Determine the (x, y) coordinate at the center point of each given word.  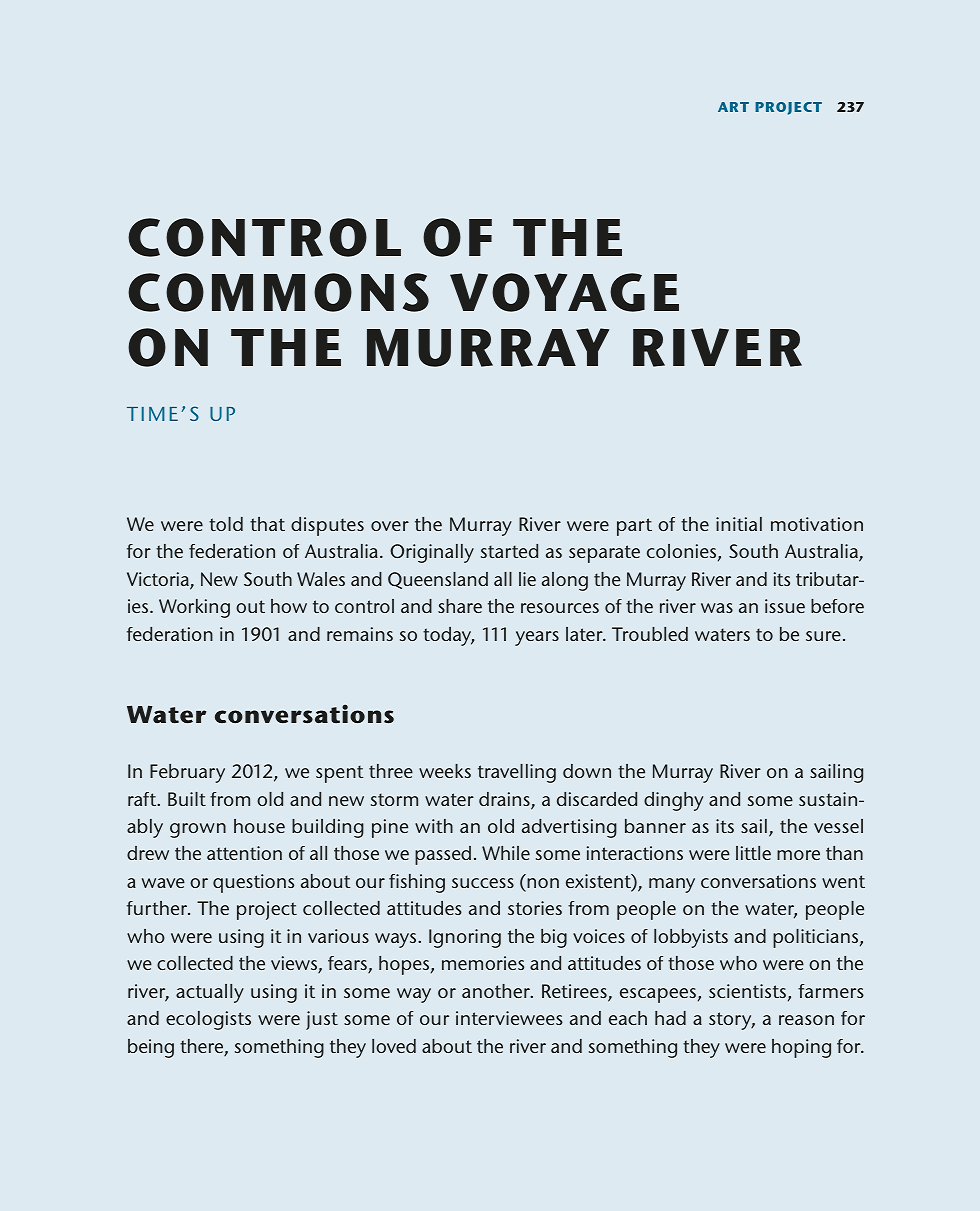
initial (739, 524)
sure (823, 636)
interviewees (509, 1018)
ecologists (208, 1020)
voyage (564, 292)
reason (806, 1020)
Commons (278, 292)
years (537, 638)
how (289, 606)
